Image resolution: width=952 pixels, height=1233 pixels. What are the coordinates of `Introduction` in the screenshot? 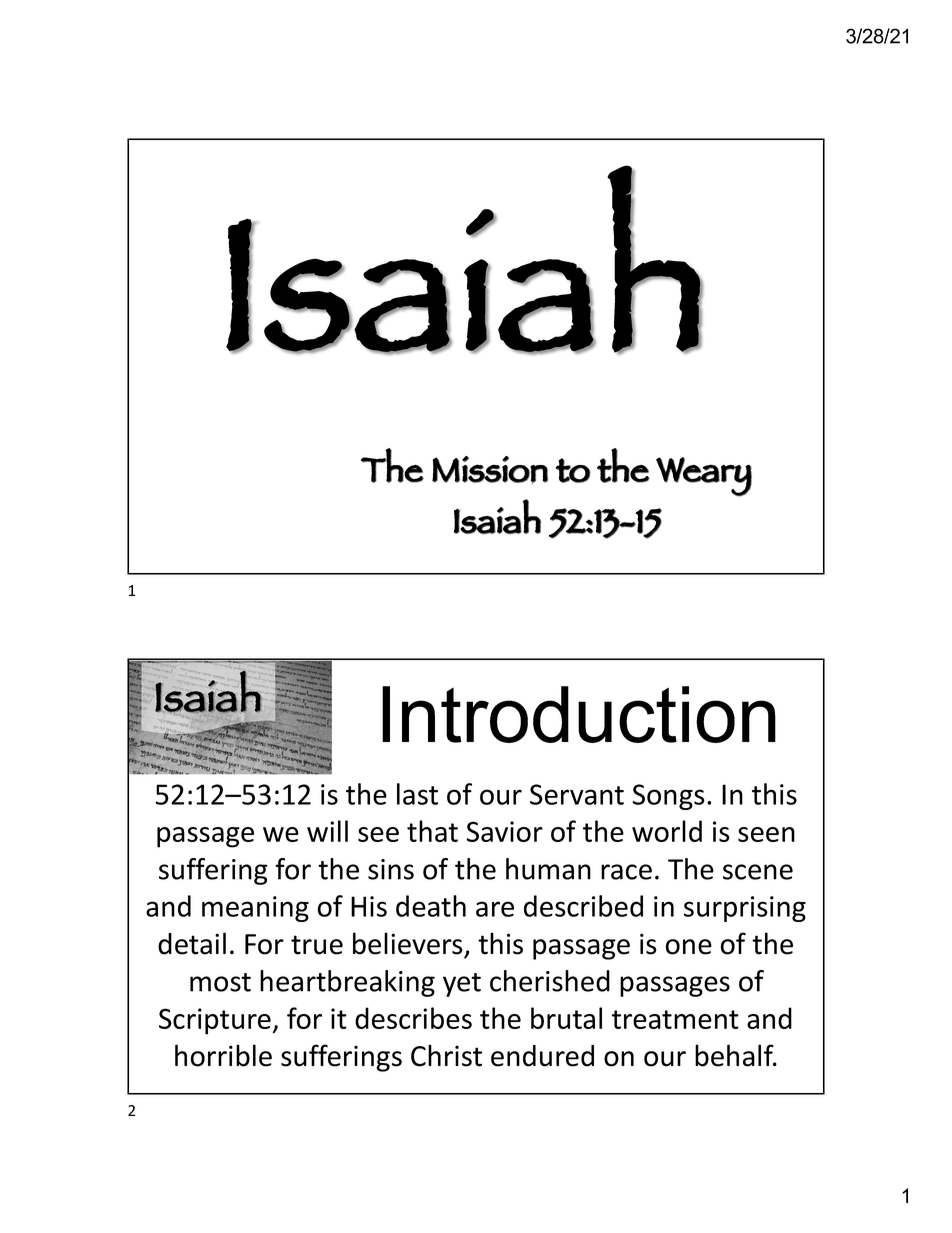 It's located at (579, 714).
